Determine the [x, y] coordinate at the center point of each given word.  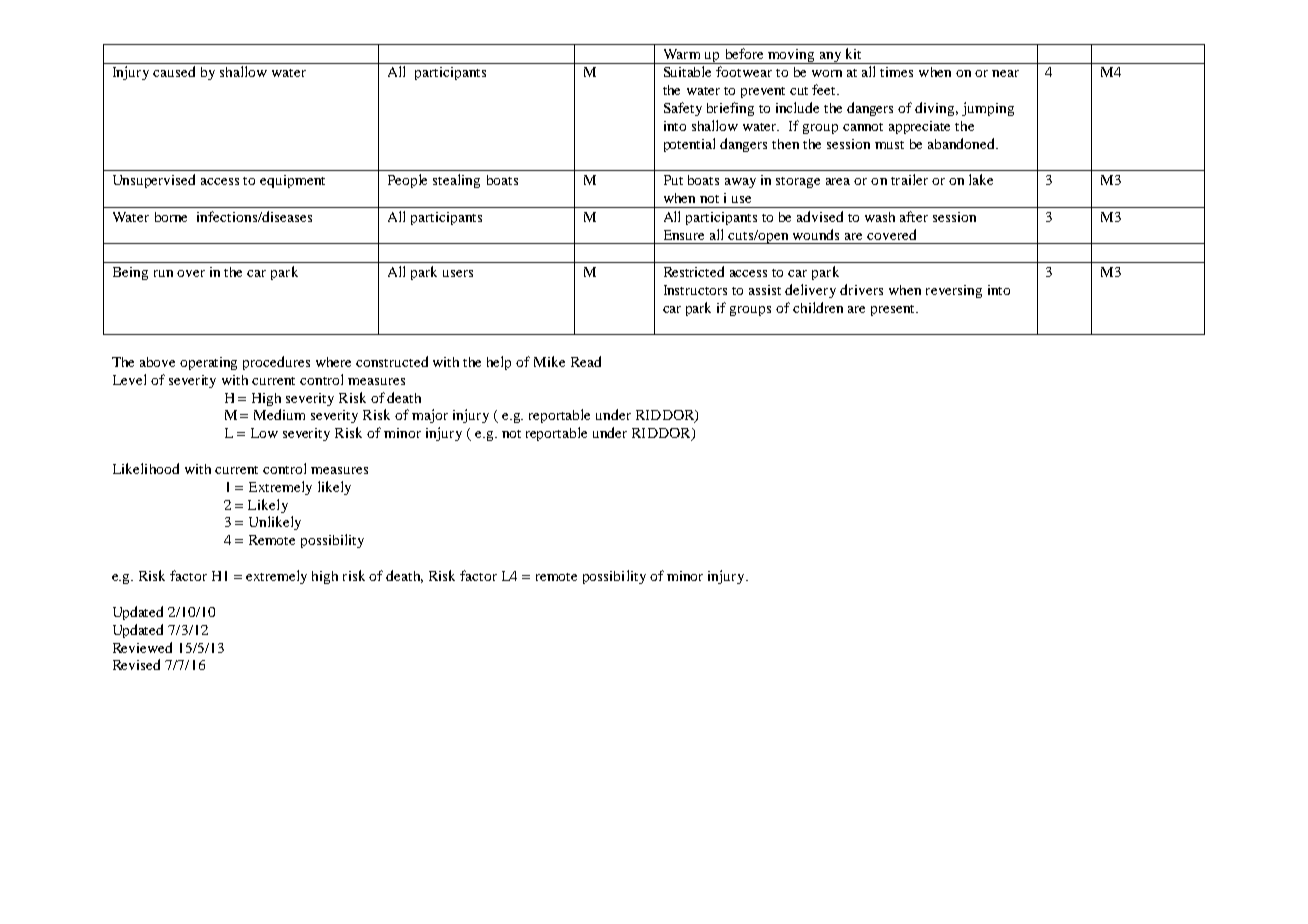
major [430, 416]
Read [586, 361]
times [896, 72]
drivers [861, 289]
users [458, 273]
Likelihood [146, 468]
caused [174, 71]
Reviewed [142, 647]
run [163, 273]
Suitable [687, 71]
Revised [136, 664]
